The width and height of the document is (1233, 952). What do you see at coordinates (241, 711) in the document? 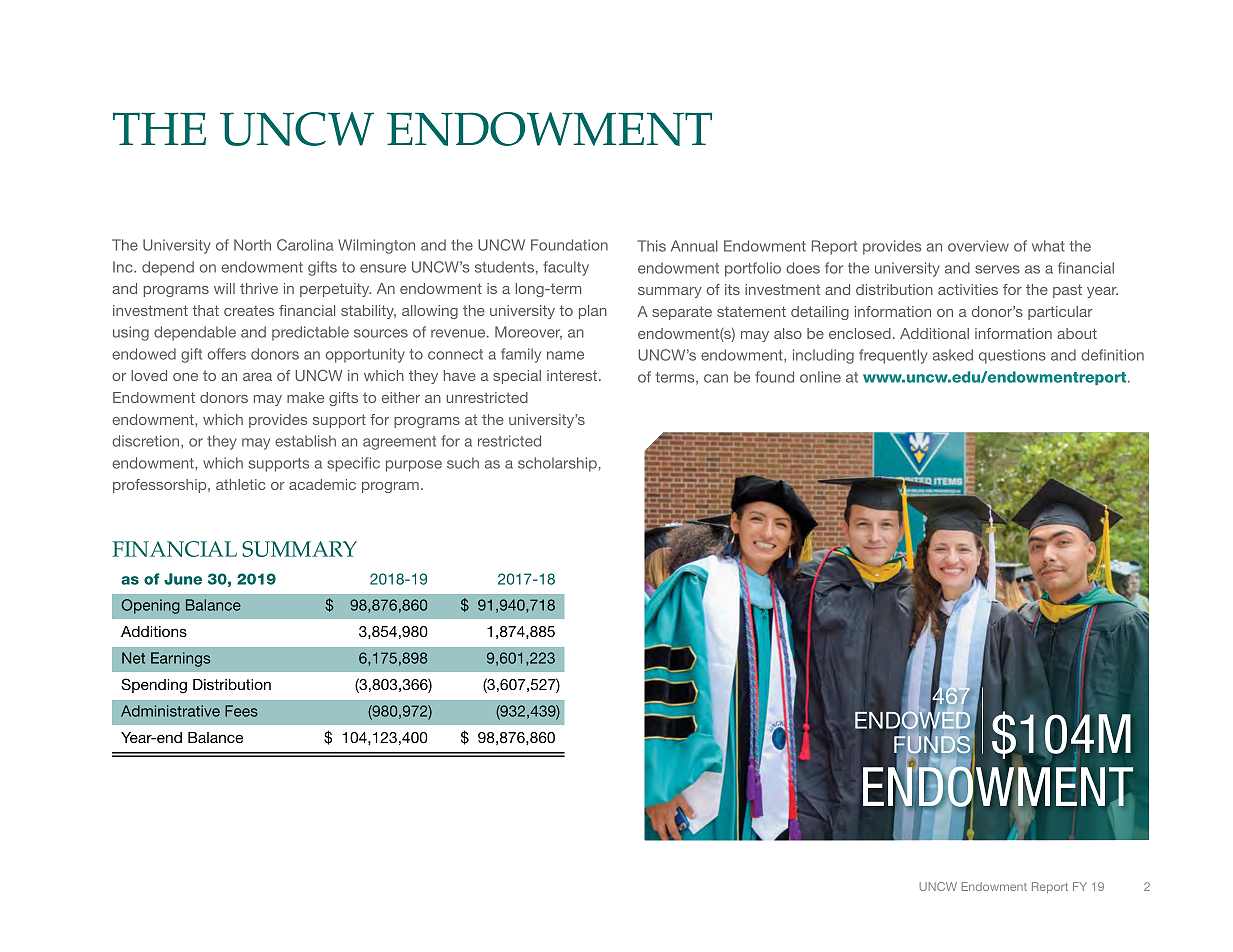
I see `Fees` at bounding box center [241, 711].
